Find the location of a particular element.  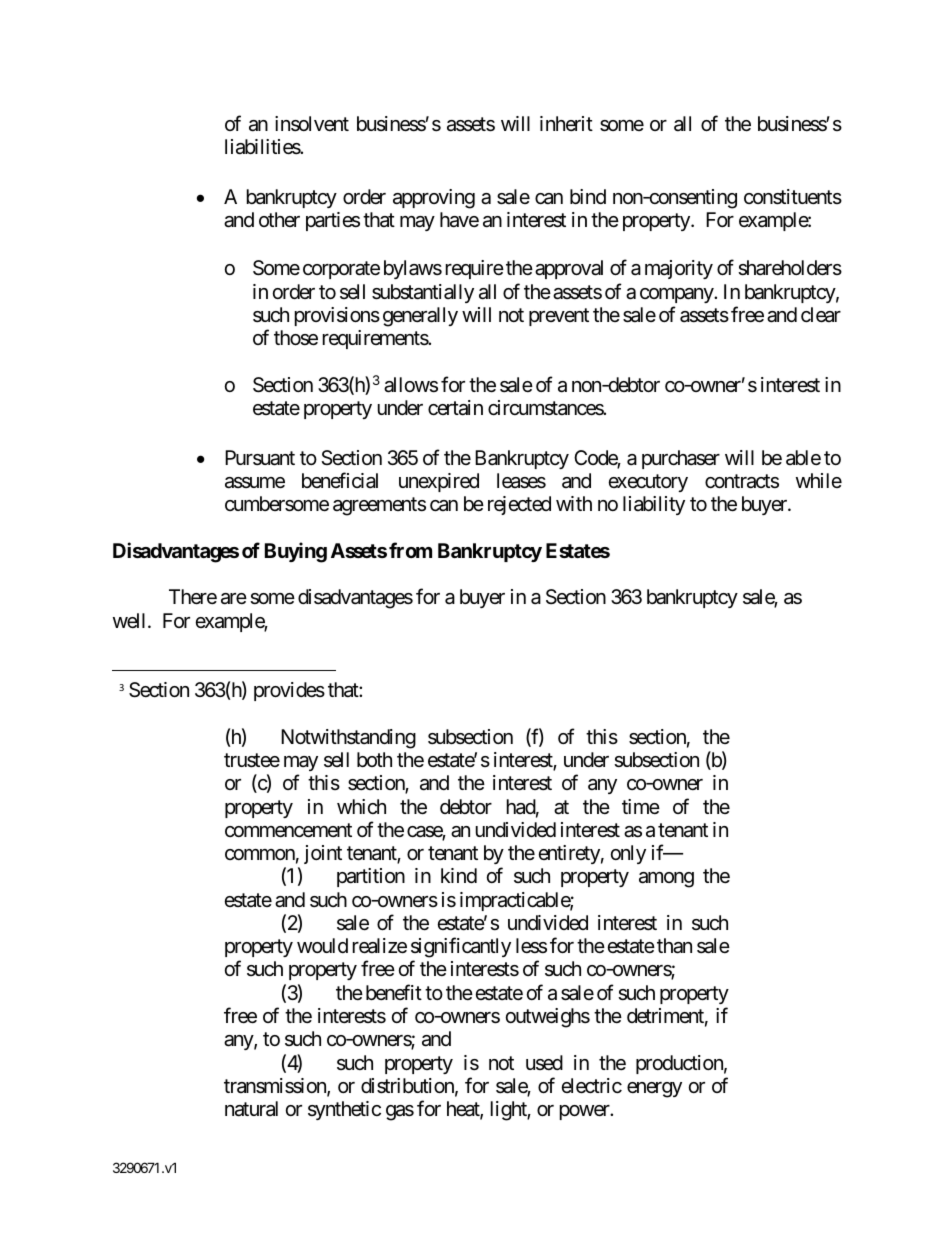

Pursuant is located at coordinates (260, 458).
